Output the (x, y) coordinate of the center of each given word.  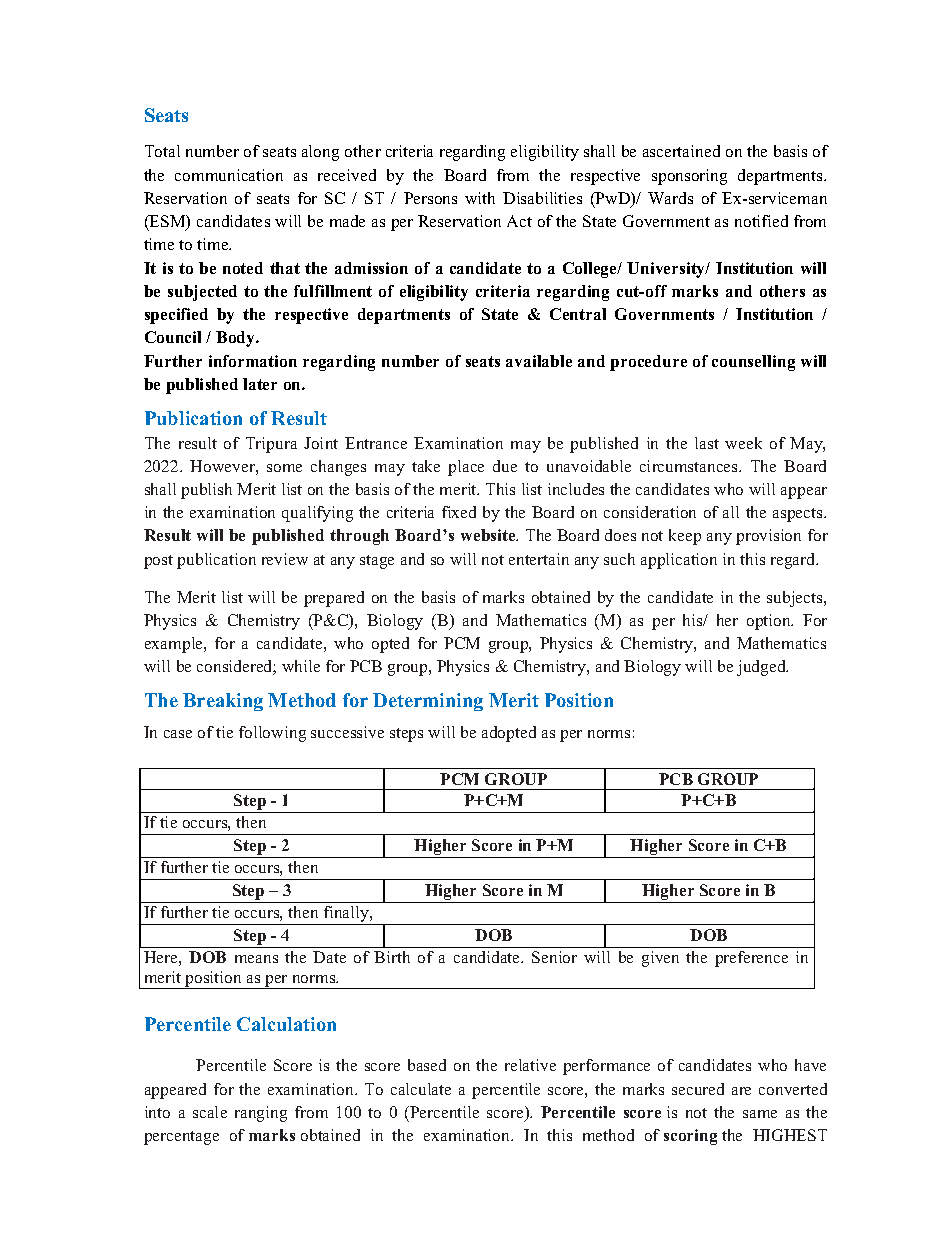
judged (762, 668)
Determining (428, 702)
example (175, 645)
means (256, 959)
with (480, 198)
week (743, 443)
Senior (554, 957)
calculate (421, 1089)
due (505, 466)
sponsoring (689, 177)
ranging (261, 1114)
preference (751, 959)
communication (229, 175)
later (260, 384)
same (760, 1114)
